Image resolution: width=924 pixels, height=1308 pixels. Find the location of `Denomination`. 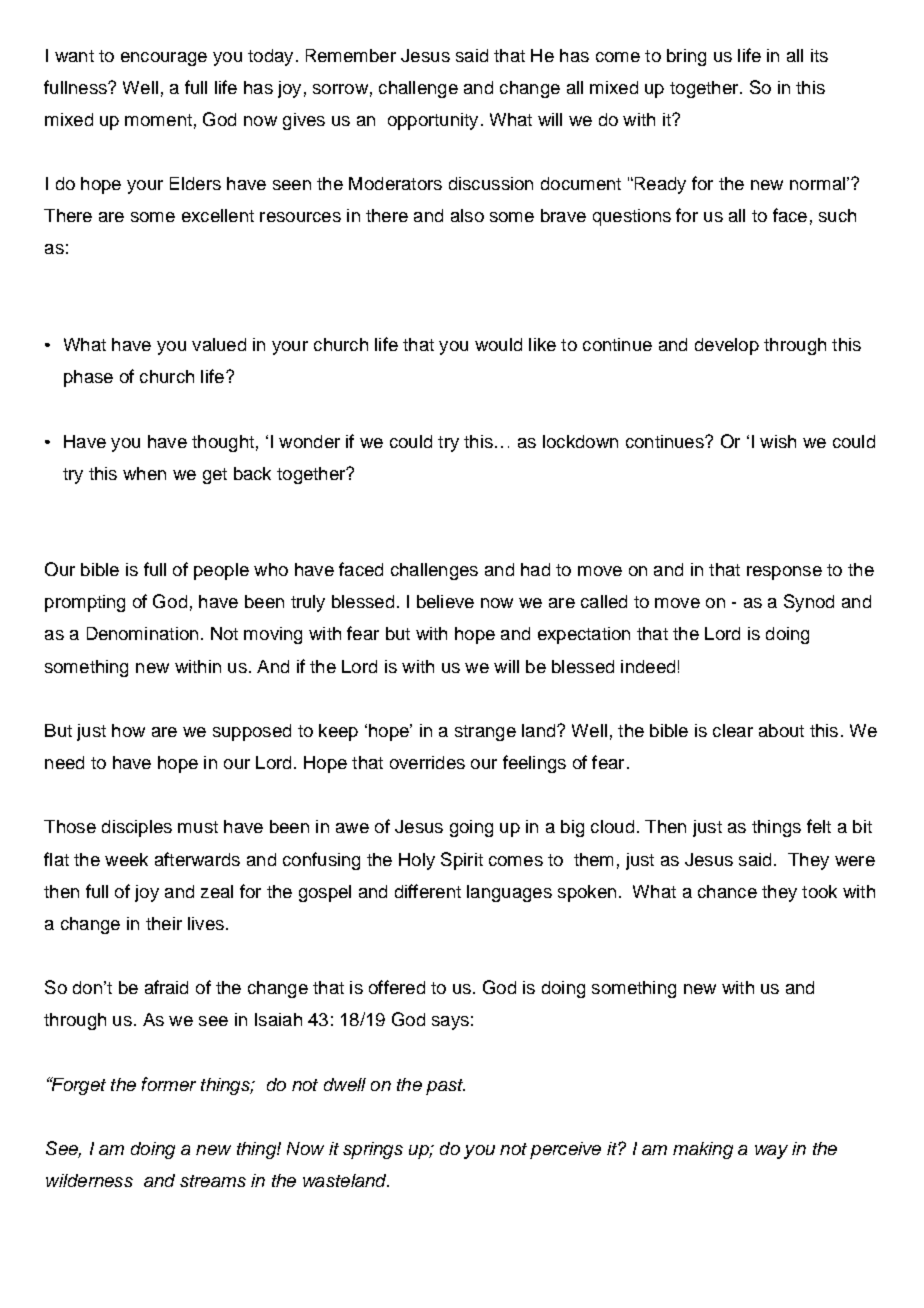

Denomination is located at coordinates (142, 633).
